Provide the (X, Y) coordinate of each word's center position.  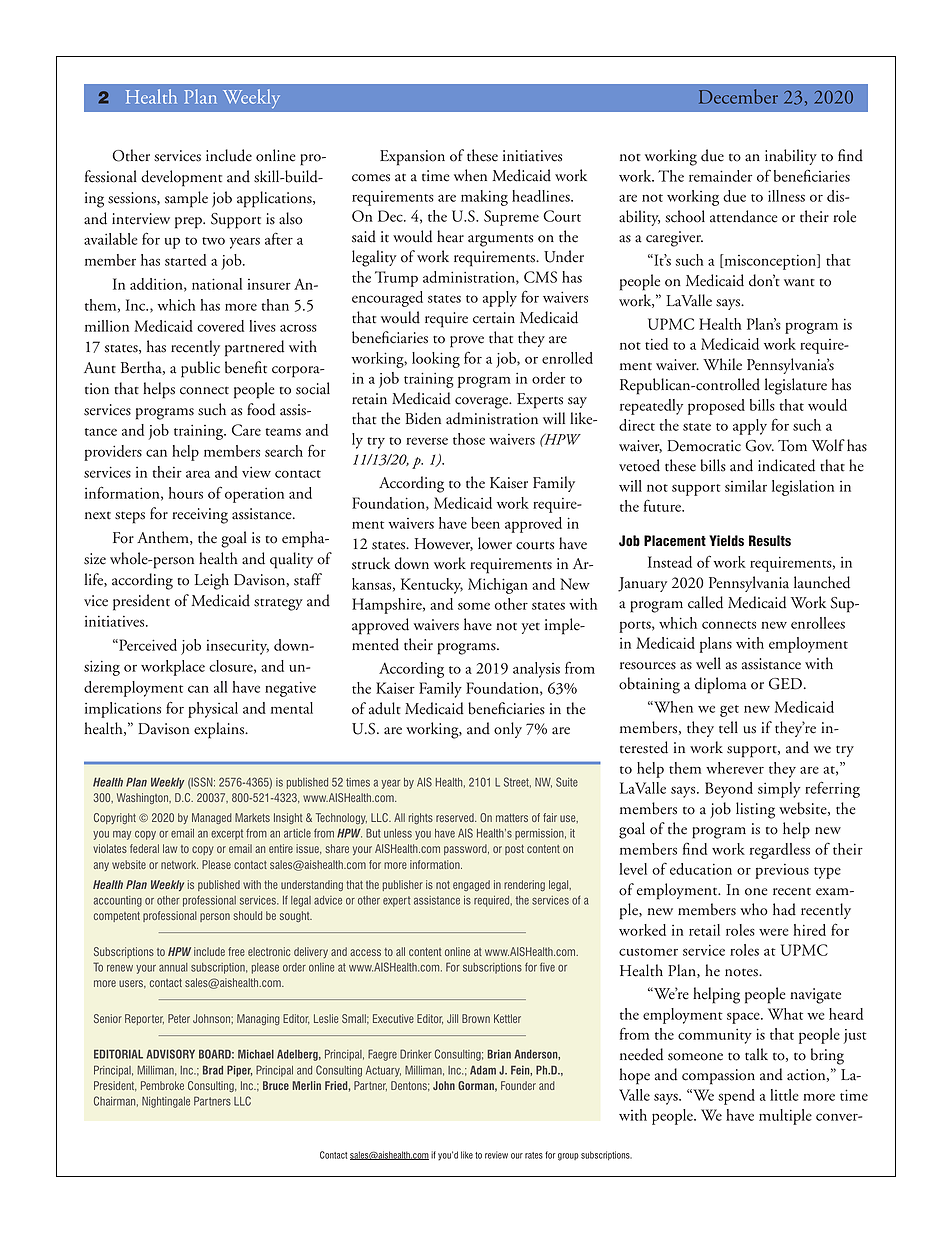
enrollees (818, 623)
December (738, 96)
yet (530, 628)
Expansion (412, 158)
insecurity (237, 647)
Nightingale (166, 1102)
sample (186, 199)
